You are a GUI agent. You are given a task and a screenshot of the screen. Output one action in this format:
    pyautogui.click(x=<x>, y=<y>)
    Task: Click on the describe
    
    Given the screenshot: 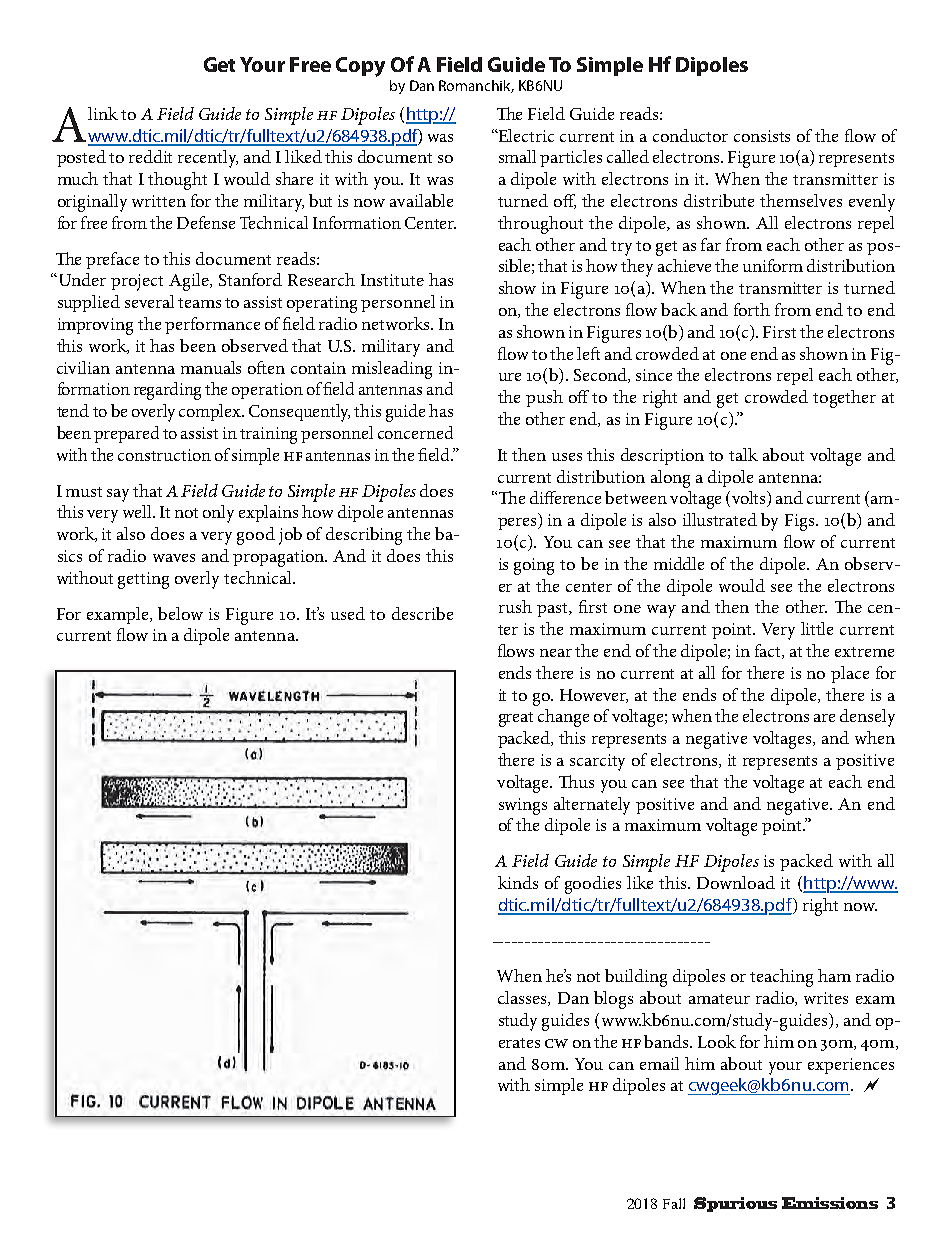 What is the action you would take?
    pyautogui.click(x=422, y=613)
